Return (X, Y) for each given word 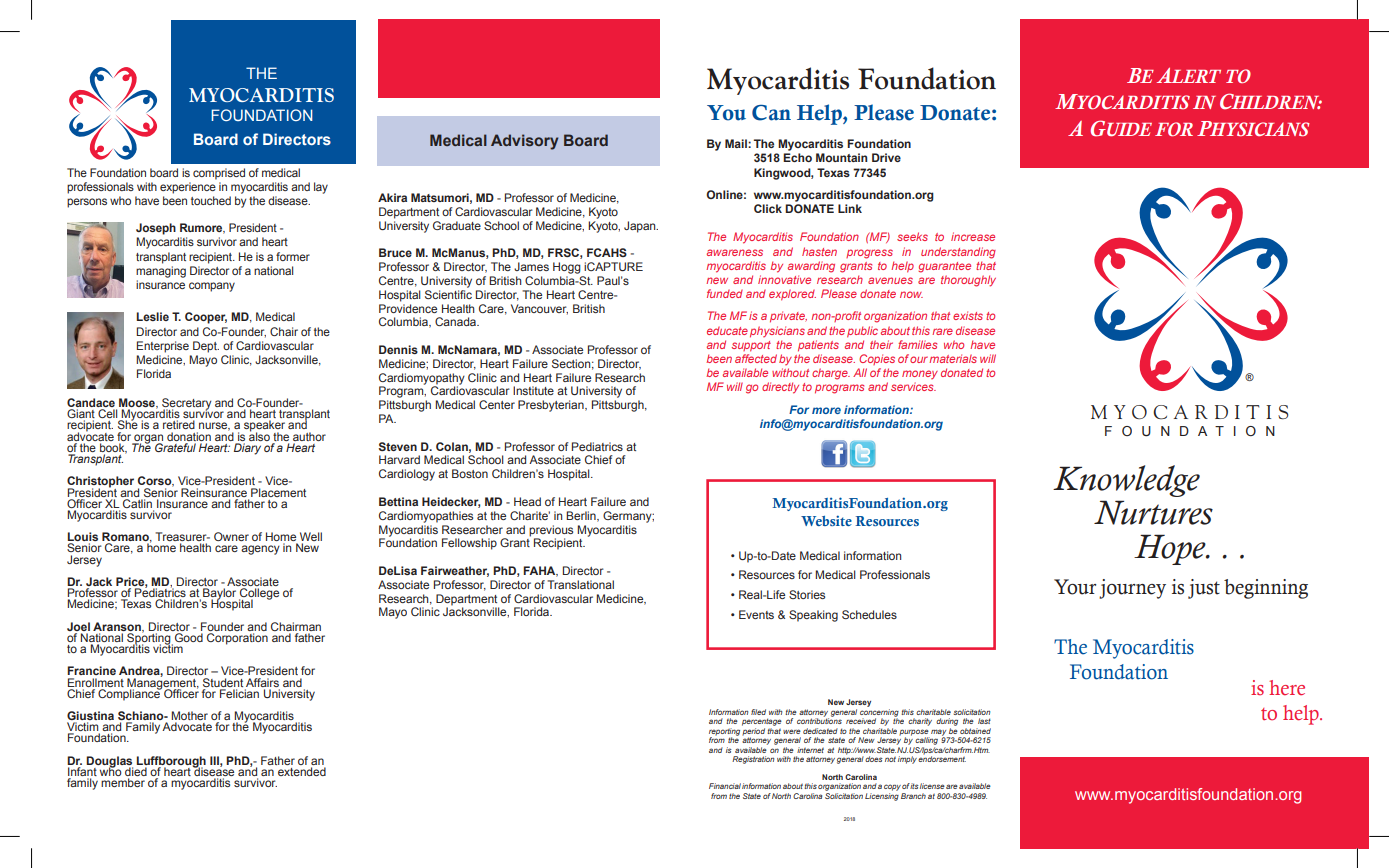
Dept (206, 347)
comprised (219, 174)
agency (260, 550)
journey (1132, 589)
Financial (725, 786)
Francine (91, 670)
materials (953, 358)
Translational (580, 584)
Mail (737, 143)
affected (756, 358)
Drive (886, 157)
